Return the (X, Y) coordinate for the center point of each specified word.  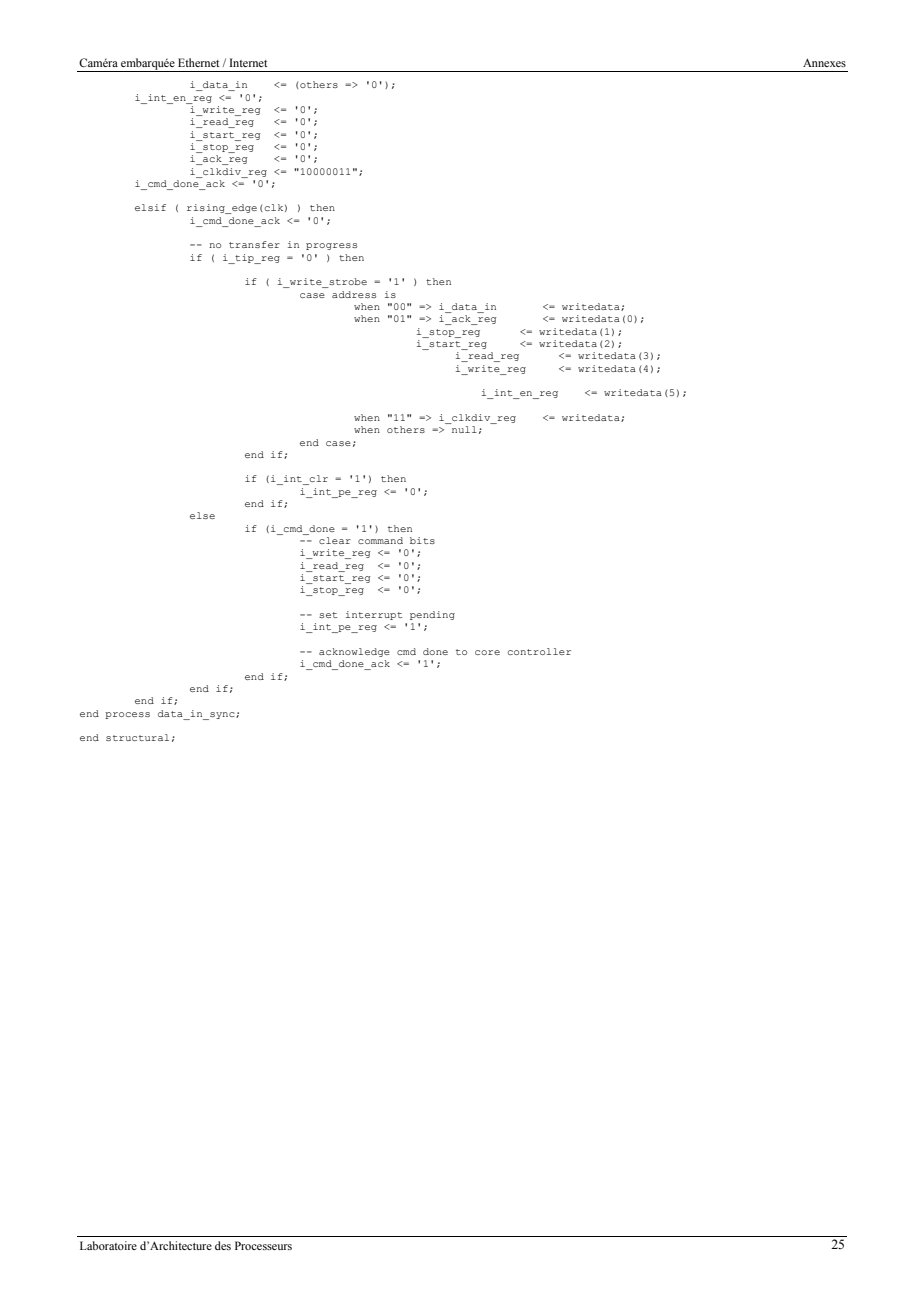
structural (137, 737)
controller (539, 651)
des (223, 1245)
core (487, 652)
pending (432, 615)
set (328, 615)
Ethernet (199, 62)
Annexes (824, 63)
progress (331, 246)
